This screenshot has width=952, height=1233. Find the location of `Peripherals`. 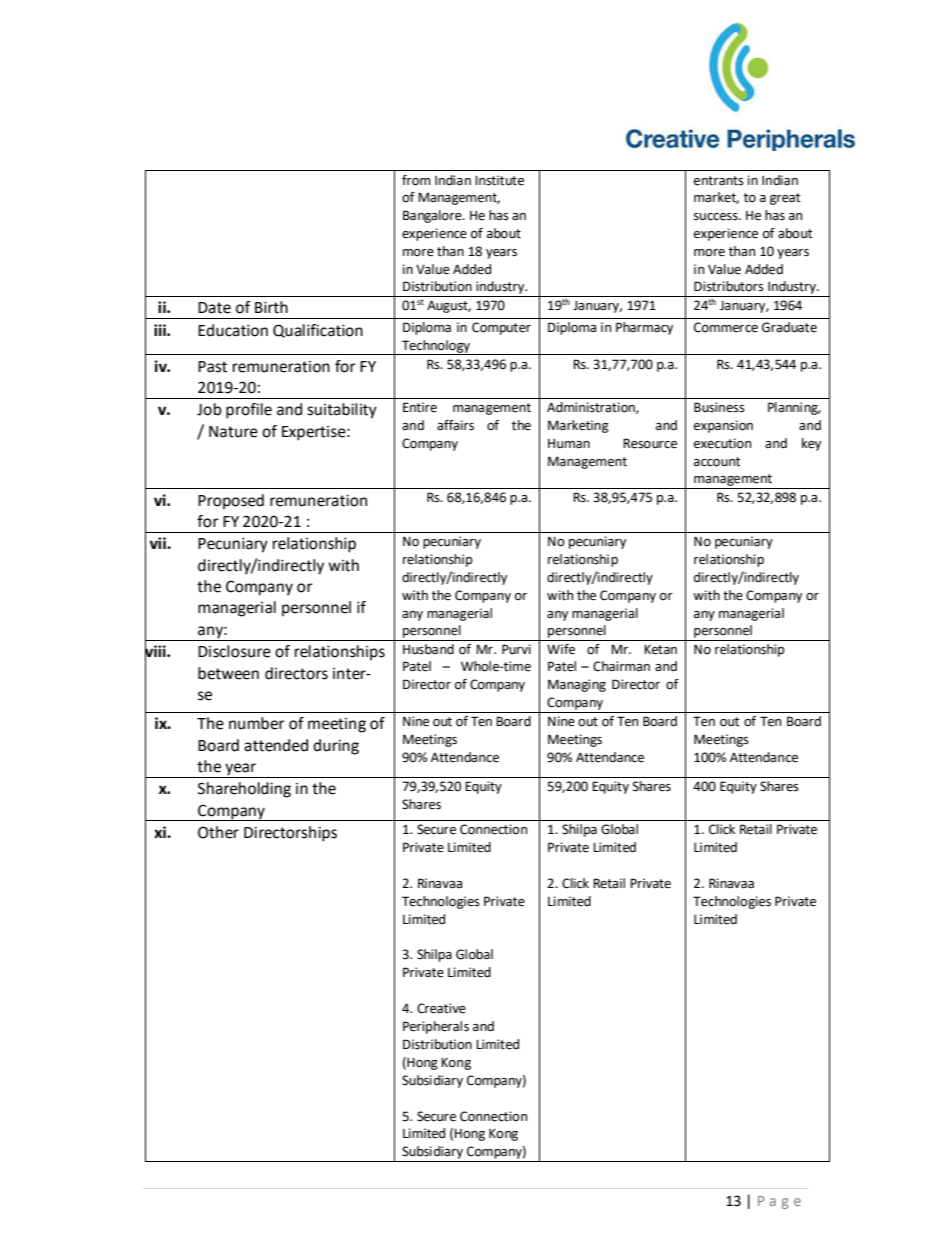

Peripherals is located at coordinates (436, 1027).
